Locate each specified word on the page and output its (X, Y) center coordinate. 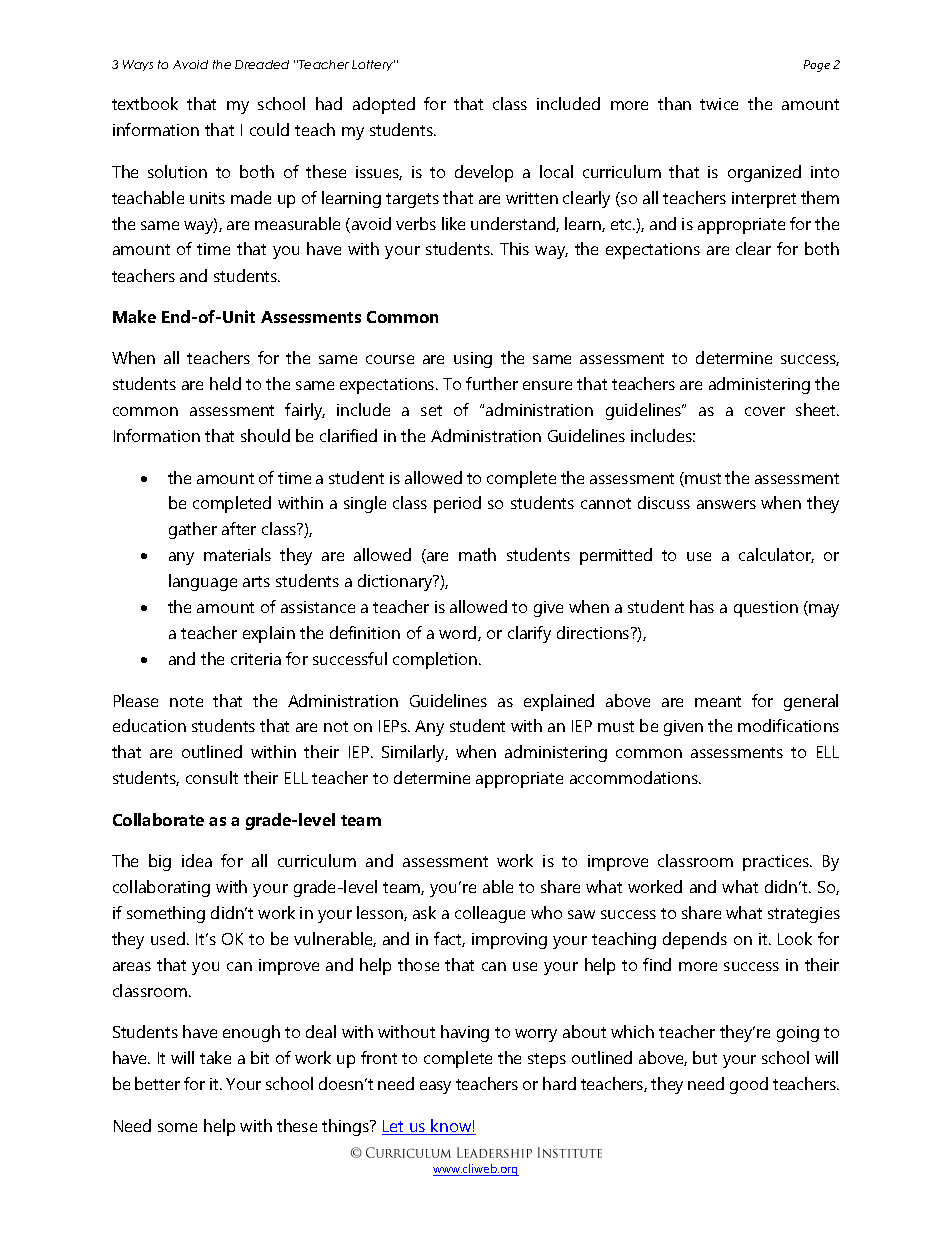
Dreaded (262, 64)
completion (436, 660)
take (215, 1057)
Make (134, 316)
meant (718, 701)
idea (197, 860)
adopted (384, 105)
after (239, 528)
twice (719, 104)
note (186, 701)
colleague (490, 914)
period (457, 504)
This (514, 248)
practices (777, 863)
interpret (764, 200)
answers (726, 504)
